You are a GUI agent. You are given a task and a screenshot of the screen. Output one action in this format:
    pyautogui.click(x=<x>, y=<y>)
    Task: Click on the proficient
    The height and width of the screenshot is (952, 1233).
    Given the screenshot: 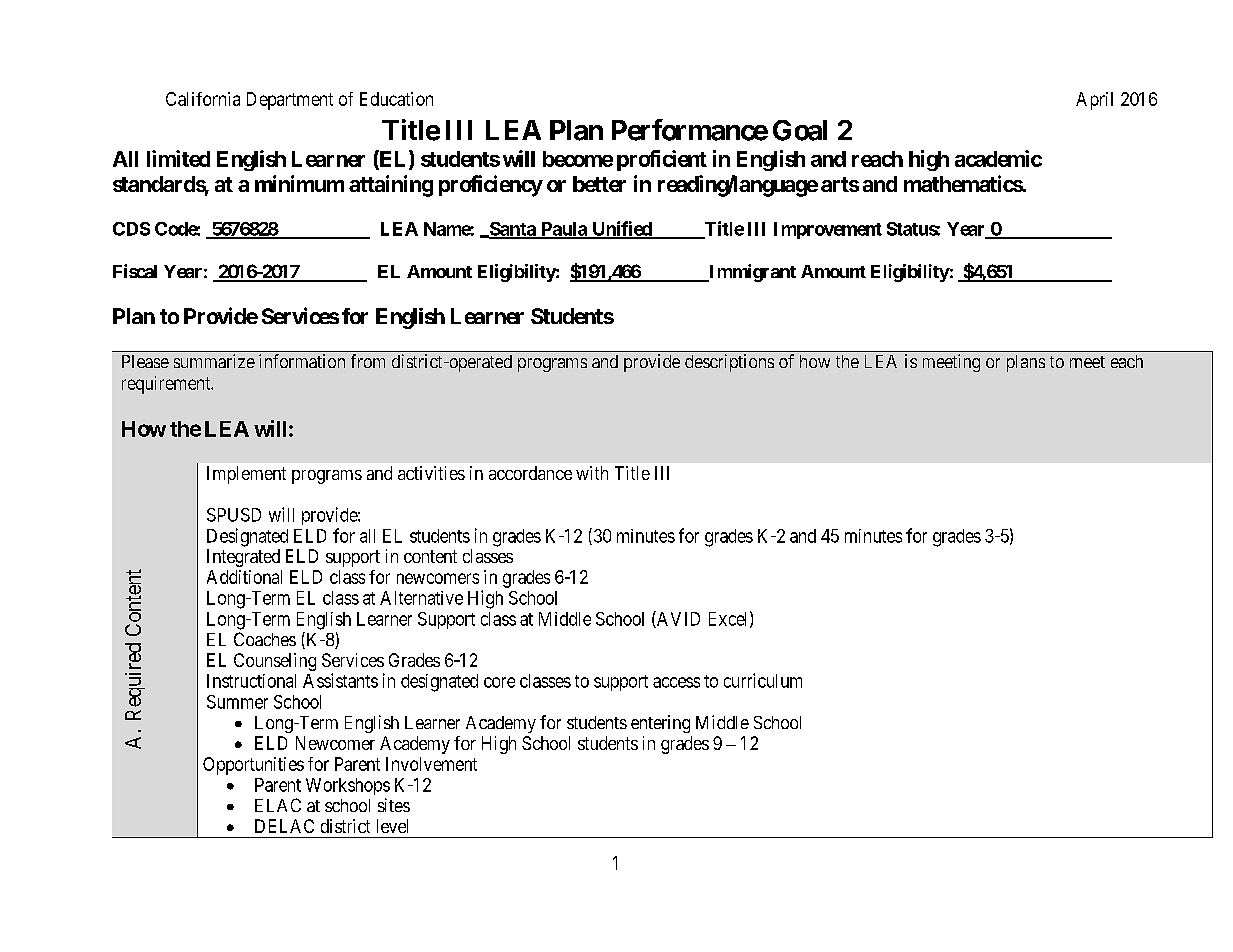 What is the action you would take?
    pyautogui.click(x=662, y=160)
